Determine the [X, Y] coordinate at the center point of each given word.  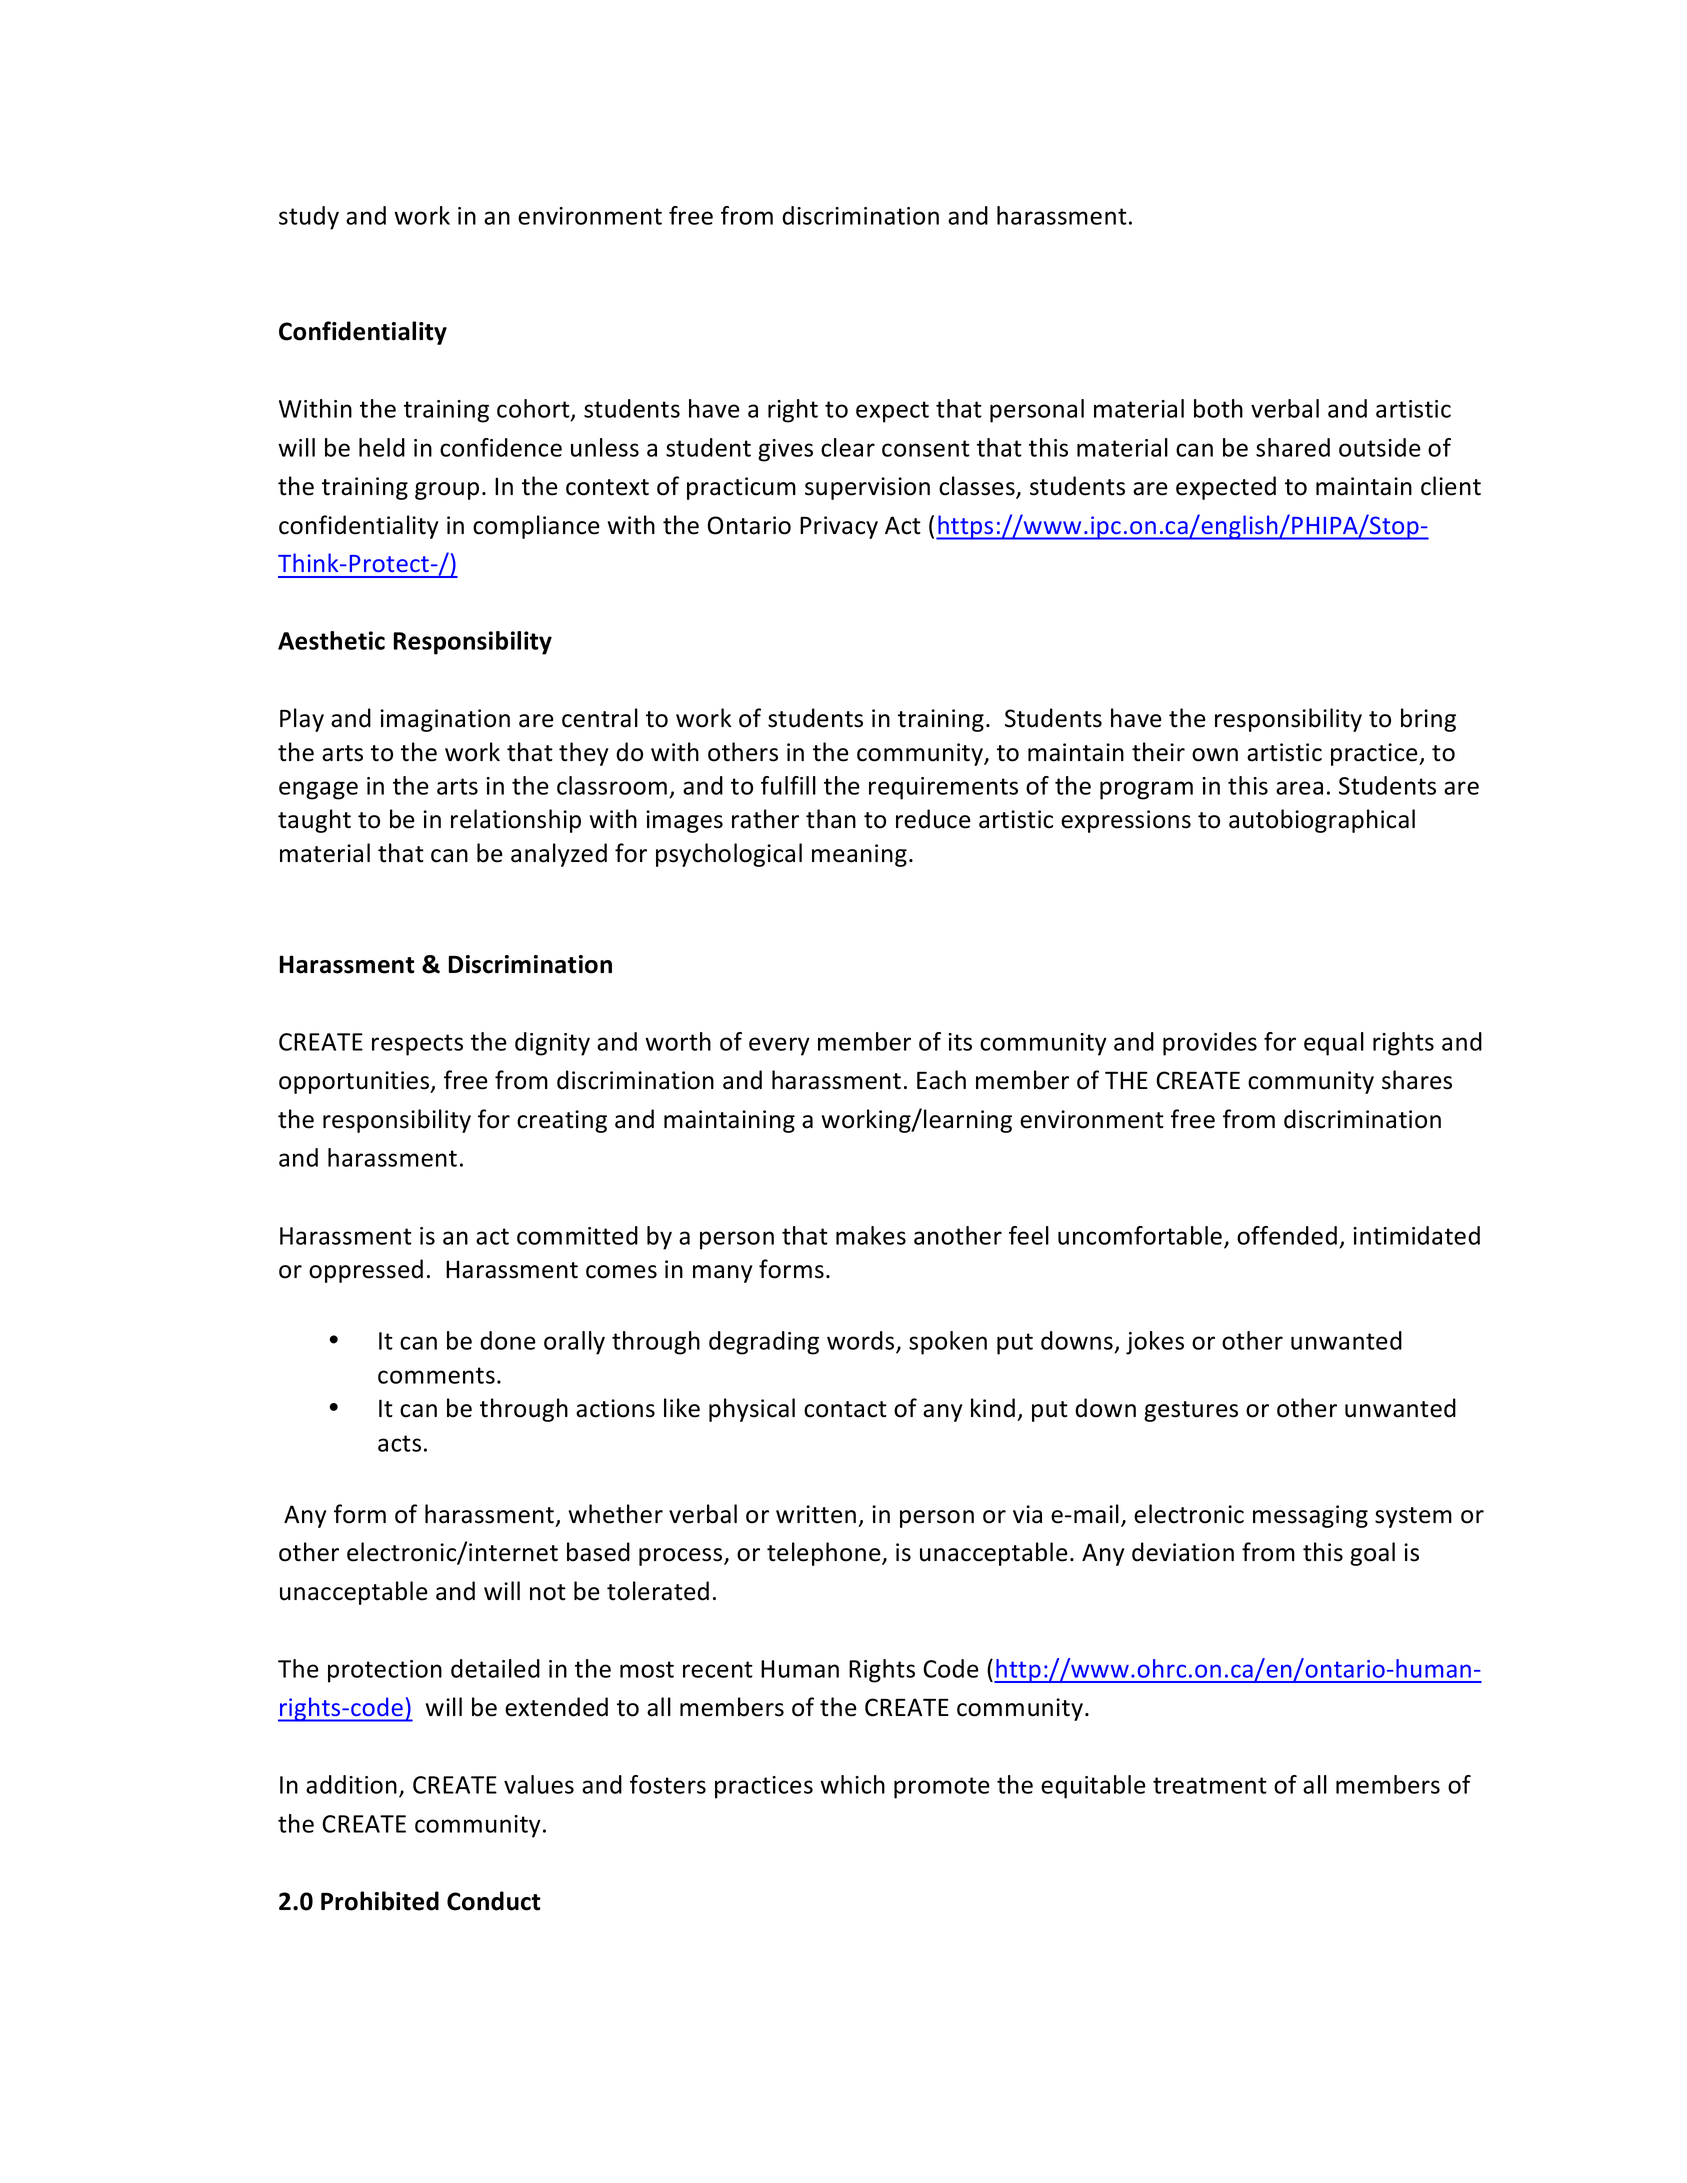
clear [848, 447]
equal [1334, 1044]
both [1218, 408]
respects [417, 1045]
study [309, 218]
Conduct [494, 1901]
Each [941, 1080]
